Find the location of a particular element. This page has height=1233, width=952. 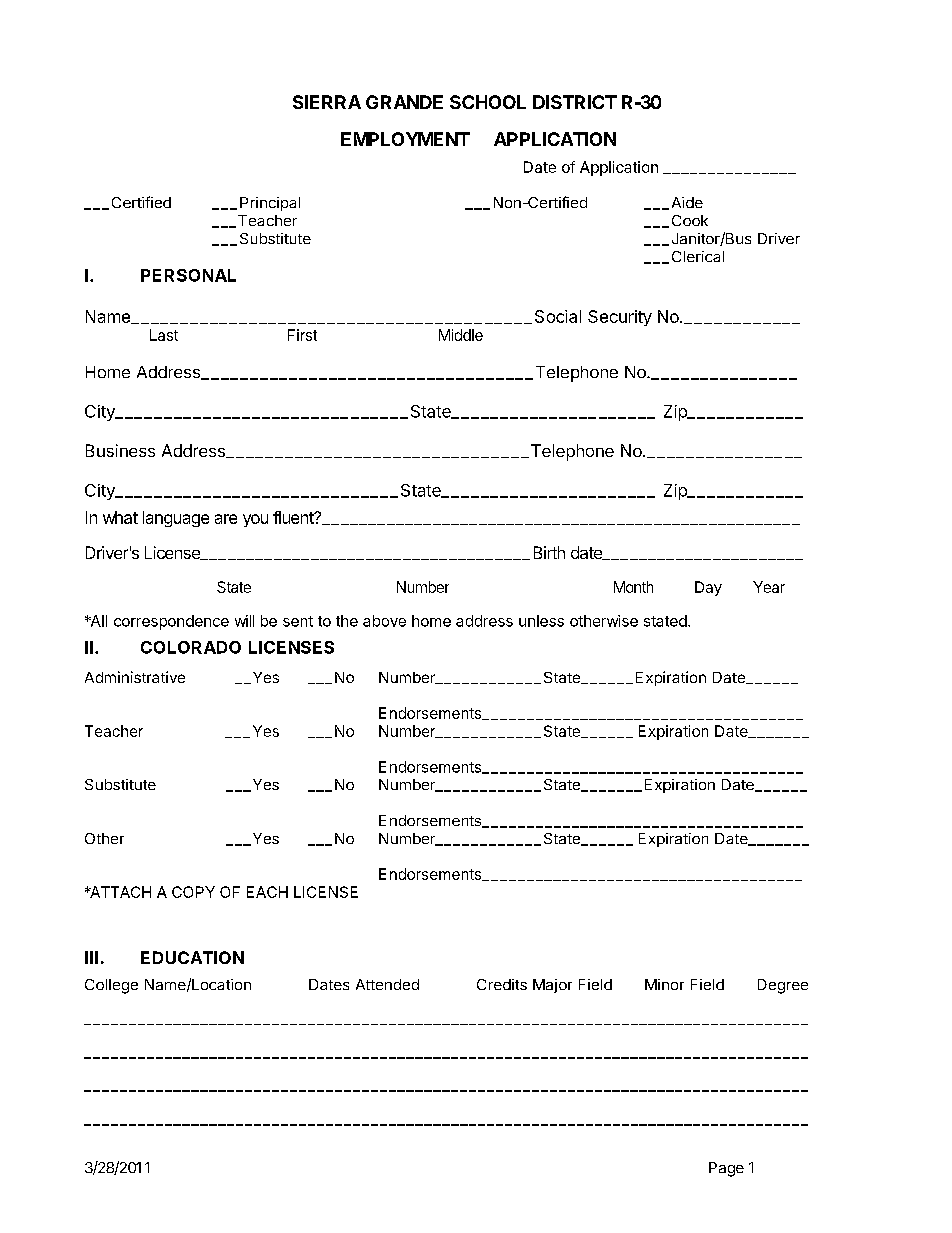

Minor is located at coordinates (664, 984).
